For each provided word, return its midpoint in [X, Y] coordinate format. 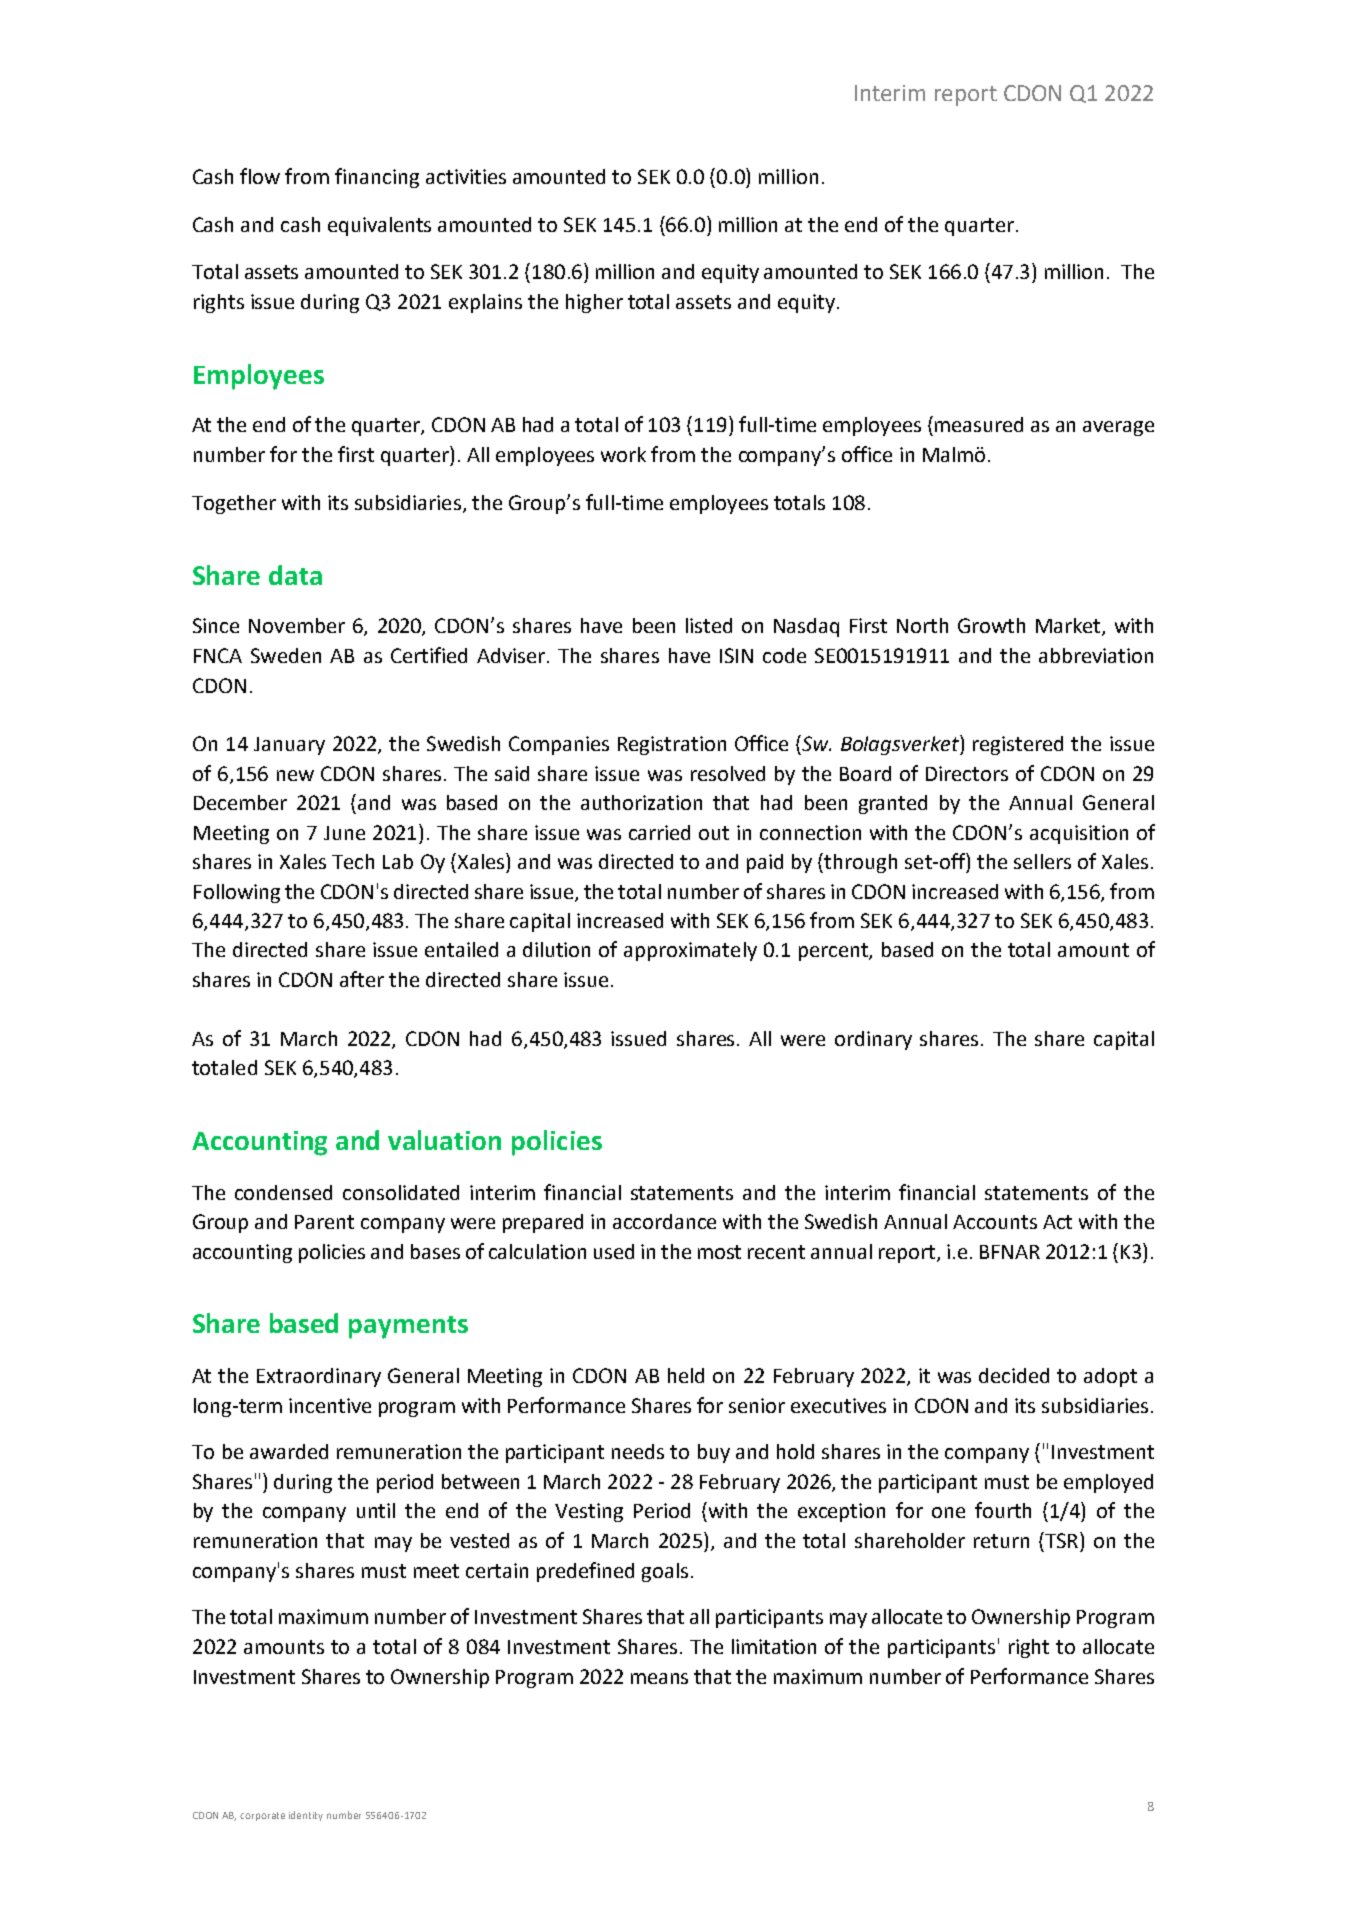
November [297, 625]
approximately [690, 951]
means [659, 1678]
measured [979, 424]
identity [306, 1816]
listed [709, 625]
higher [594, 303]
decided [1014, 1375]
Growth [991, 625]
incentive [330, 1405]
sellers [1042, 861]
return [1001, 1541]
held [686, 1375]
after [362, 979]
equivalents [379, 226]
